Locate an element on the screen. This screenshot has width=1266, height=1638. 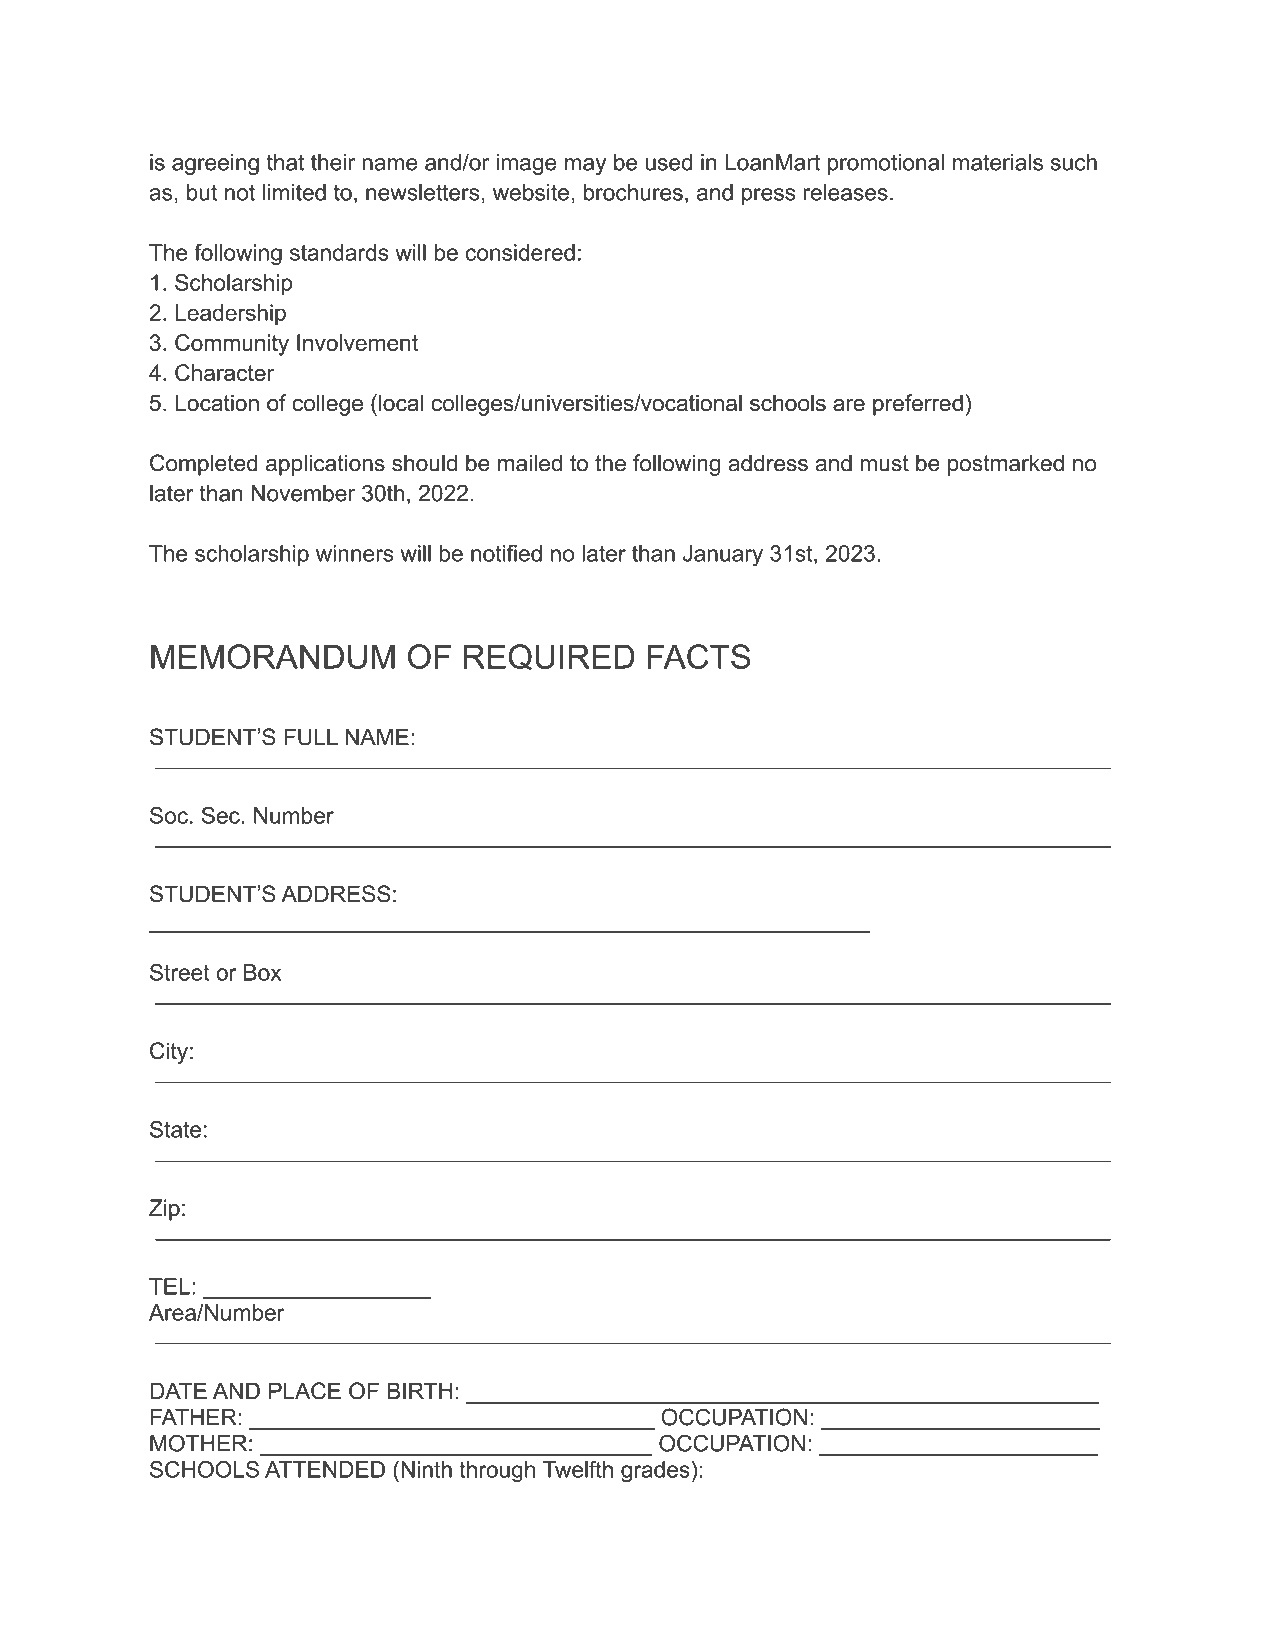
MEMORANDUM is located at coordinates (273, 656).
